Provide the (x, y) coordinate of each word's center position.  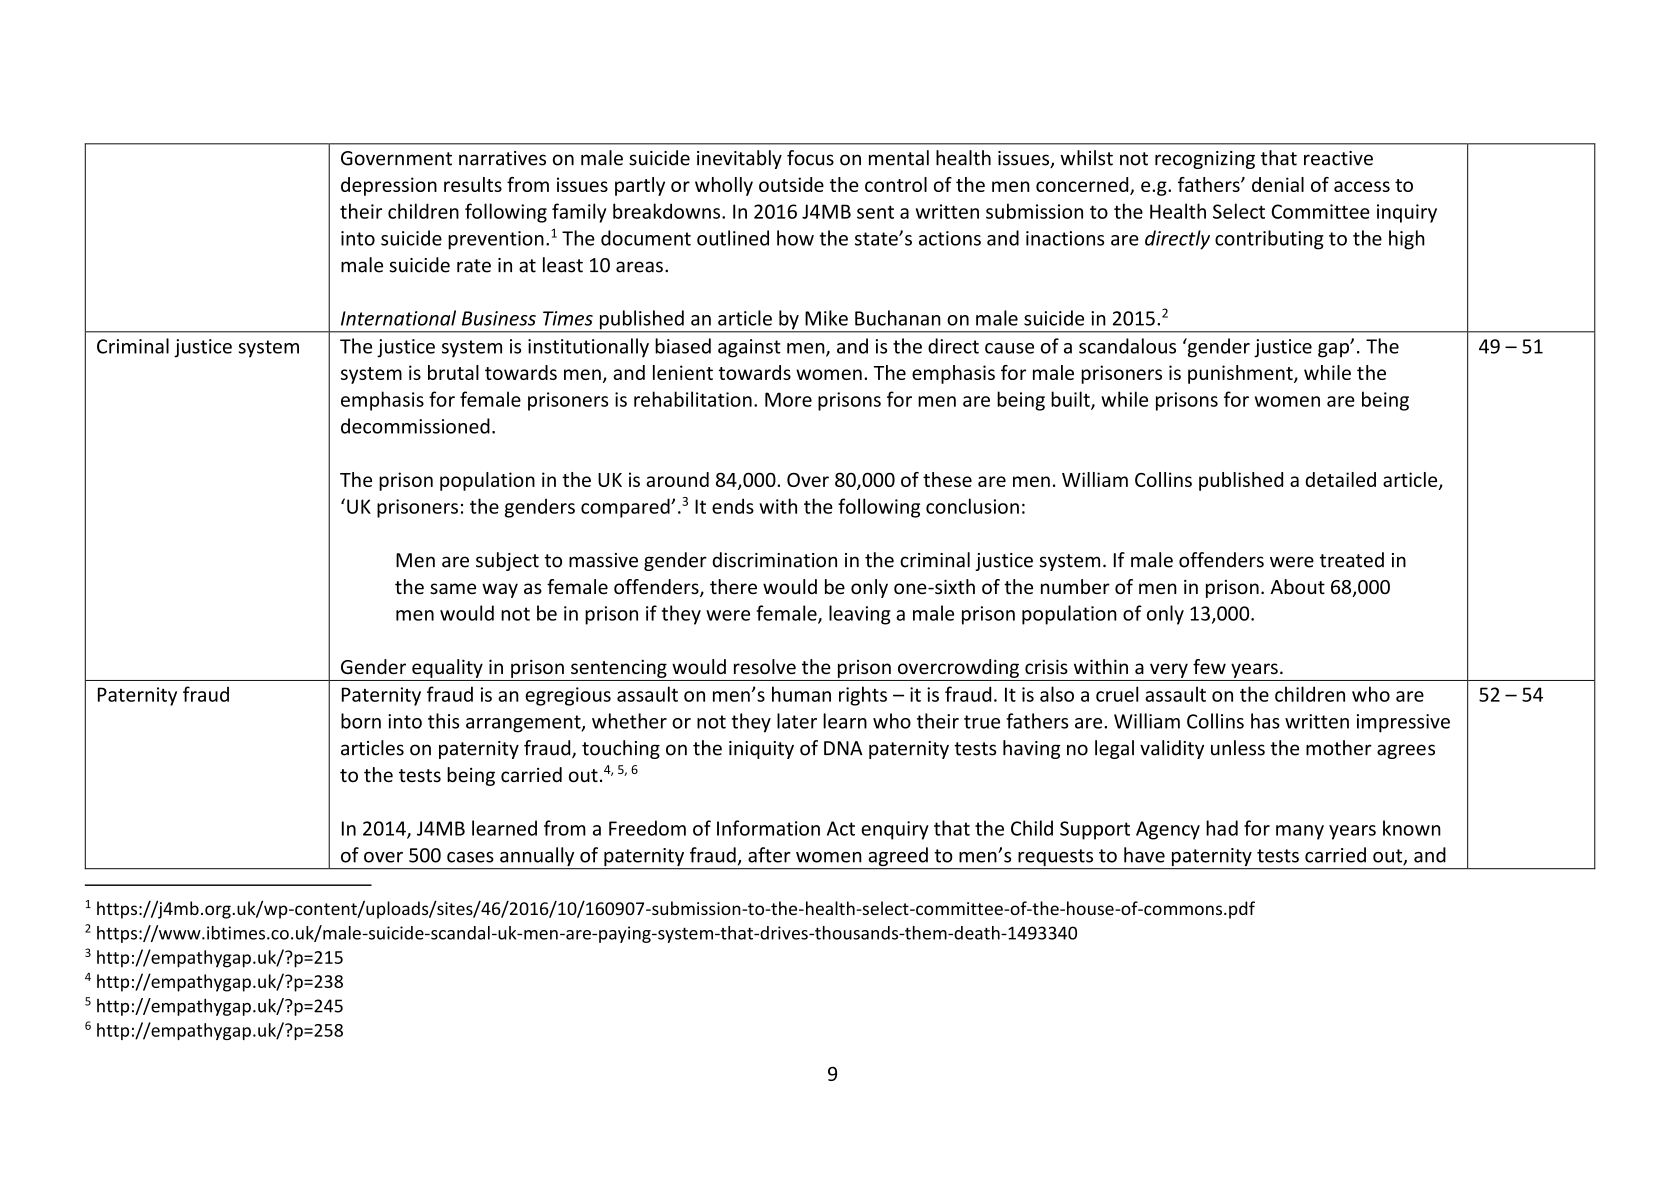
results (473, 184)
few (1209, 666)
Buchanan (898, 318)
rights (863, 696)
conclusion (972, 506)
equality (447, 668)
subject (507, 561)
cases (470, 857)
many (1300, 832)
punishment (1241, 374)
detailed (1340, 479)
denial (1278, 184)
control (896, 184)
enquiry (895, 830)
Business (499, 318)
